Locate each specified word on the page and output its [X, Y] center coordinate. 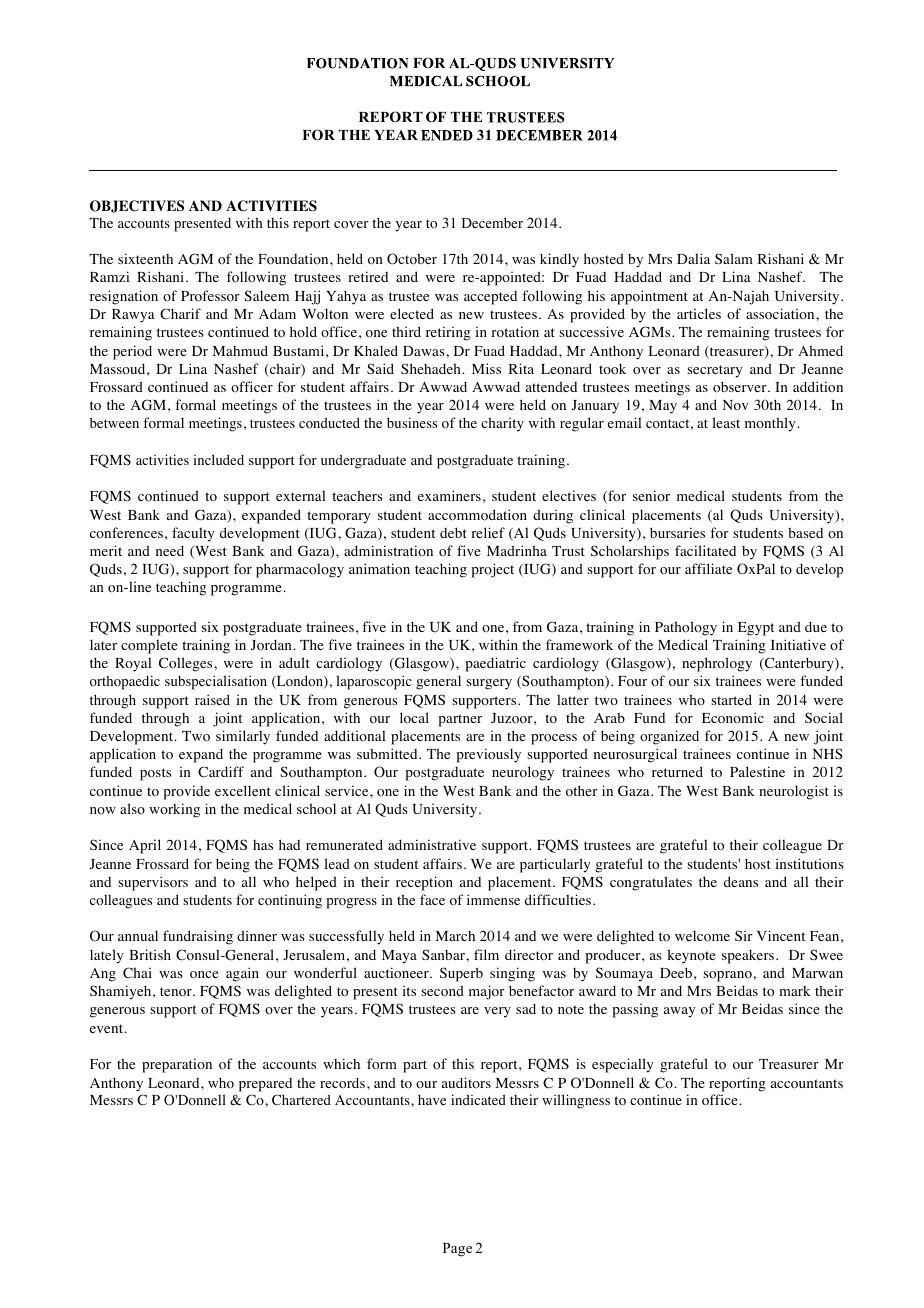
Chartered [301, 1100]
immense [493, 899]
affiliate [708, 568]
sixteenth [145, 258]
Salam [734, 258]
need [170, 550]
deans [741, 881]
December [492, 222]
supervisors [153, 883]
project [492, 570]
